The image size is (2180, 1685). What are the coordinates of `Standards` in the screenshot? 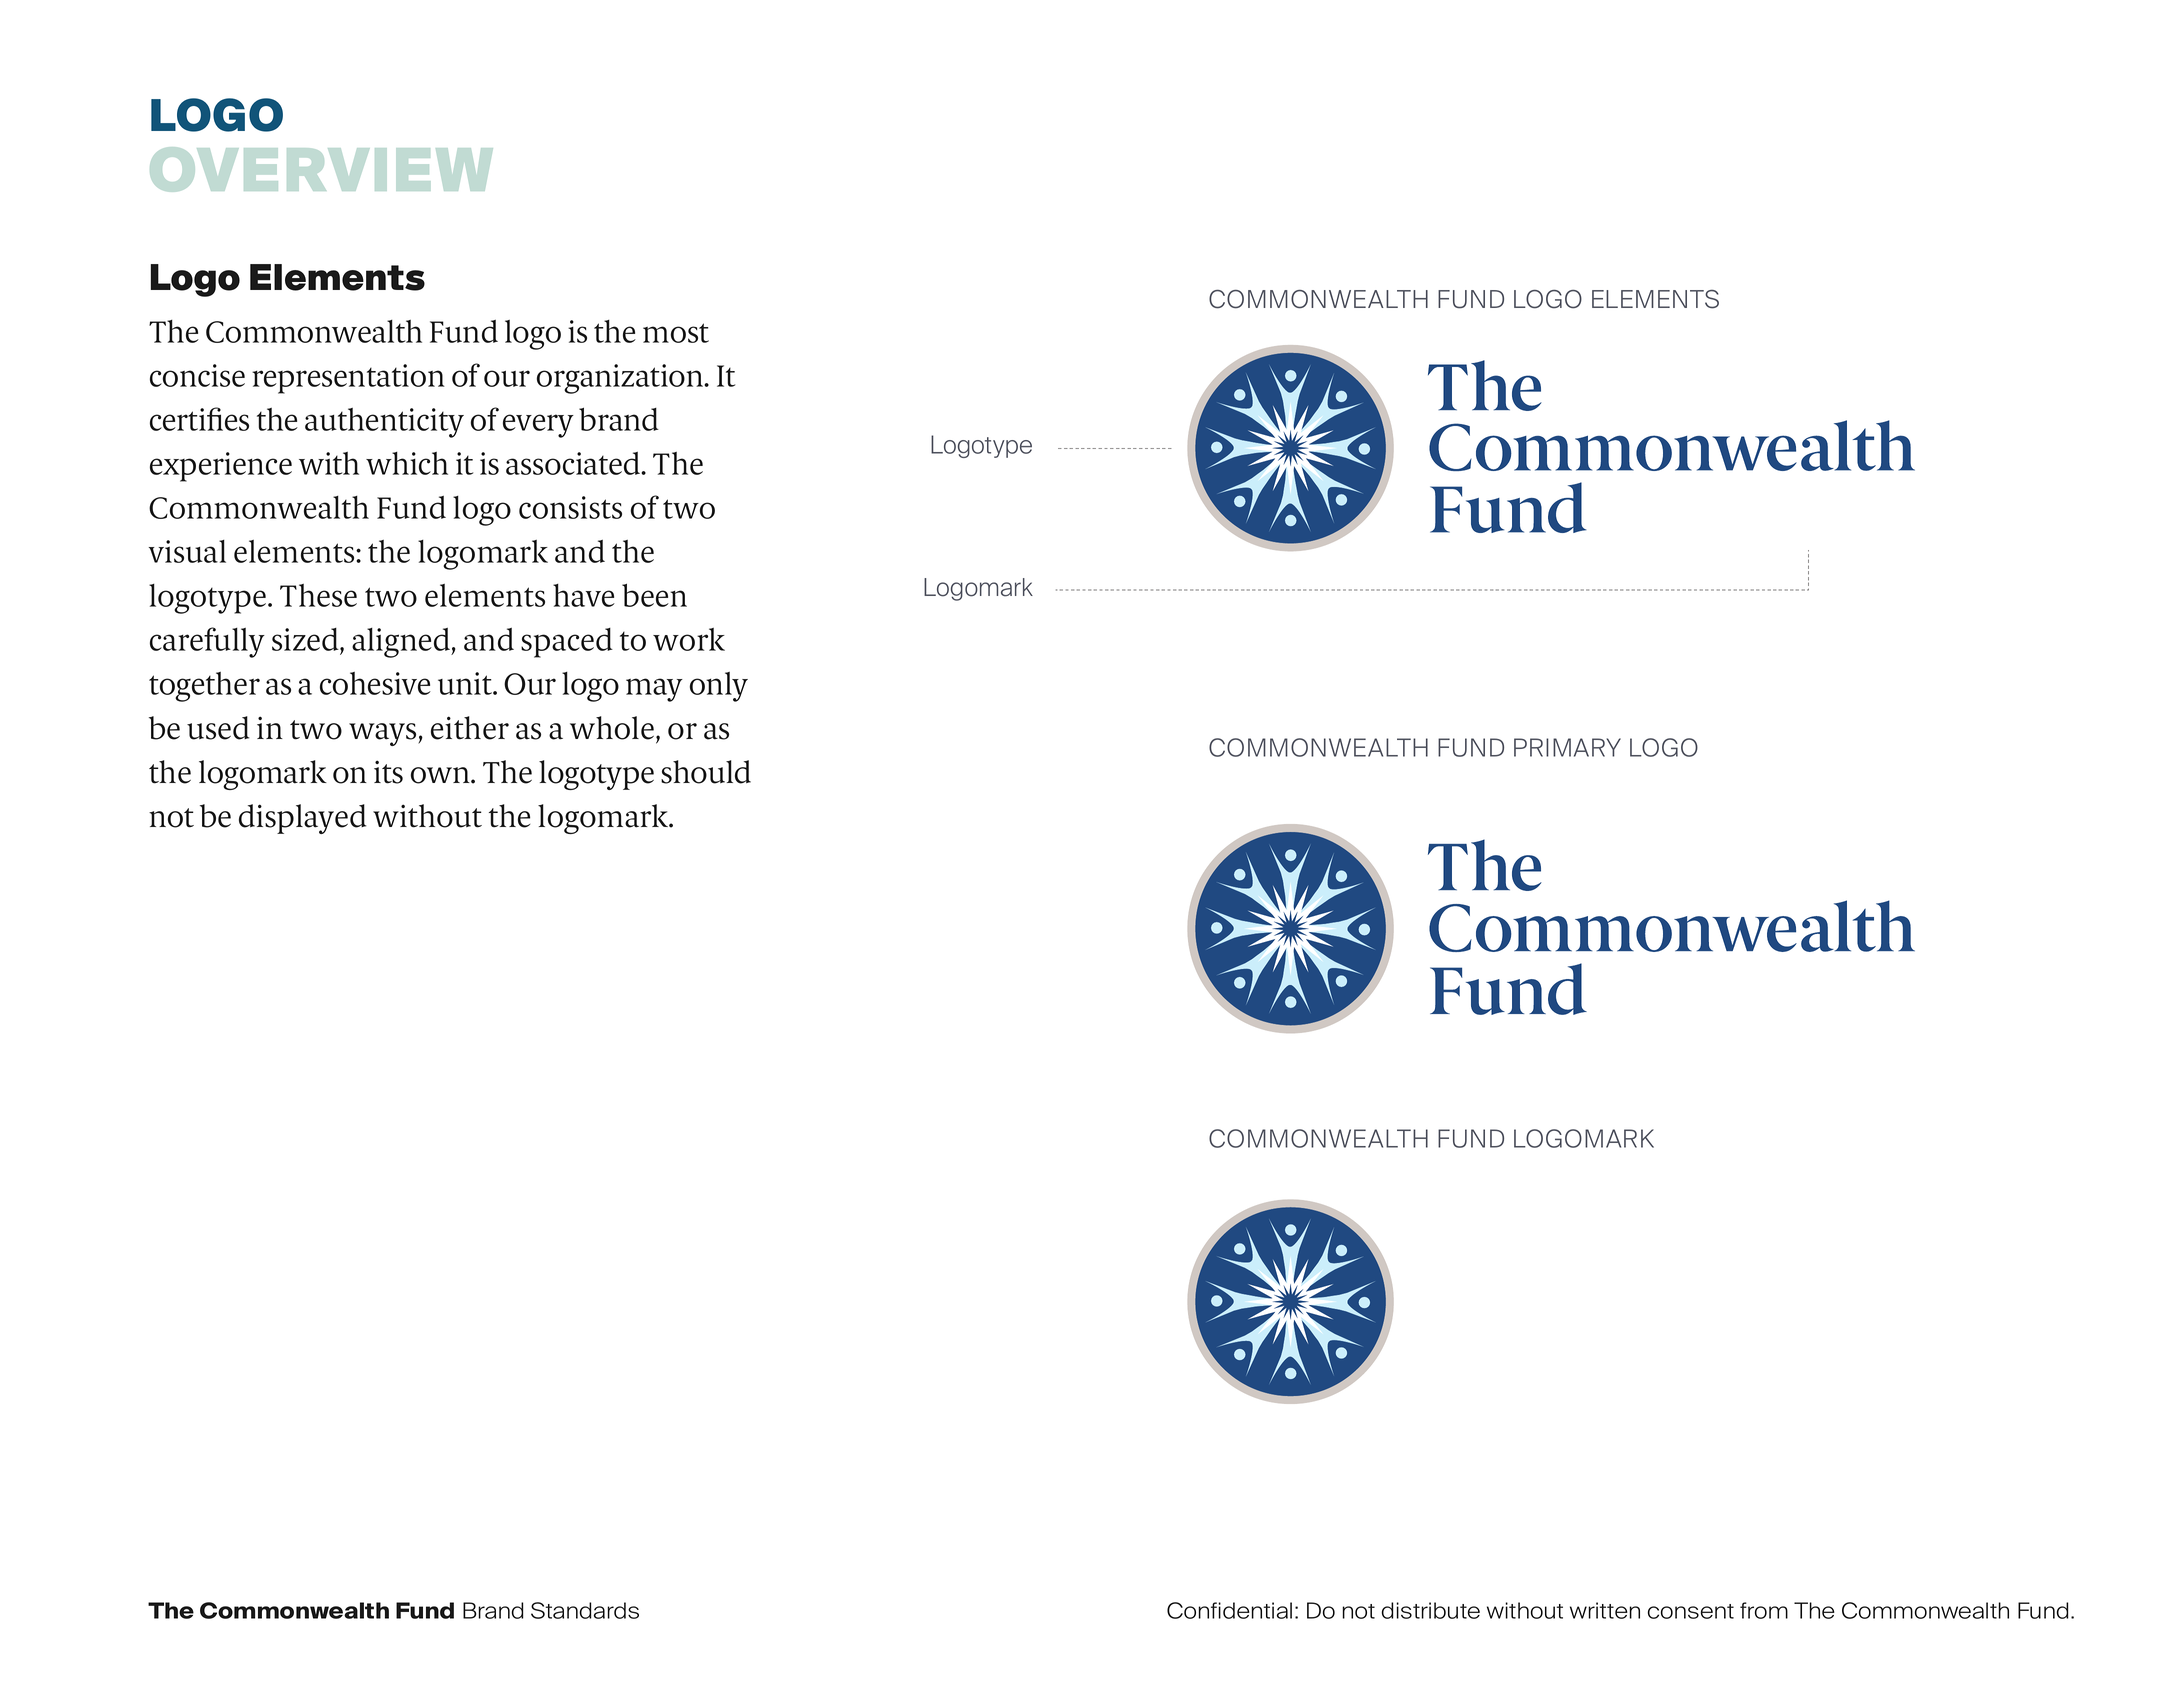 It's located at (585, 1610).
